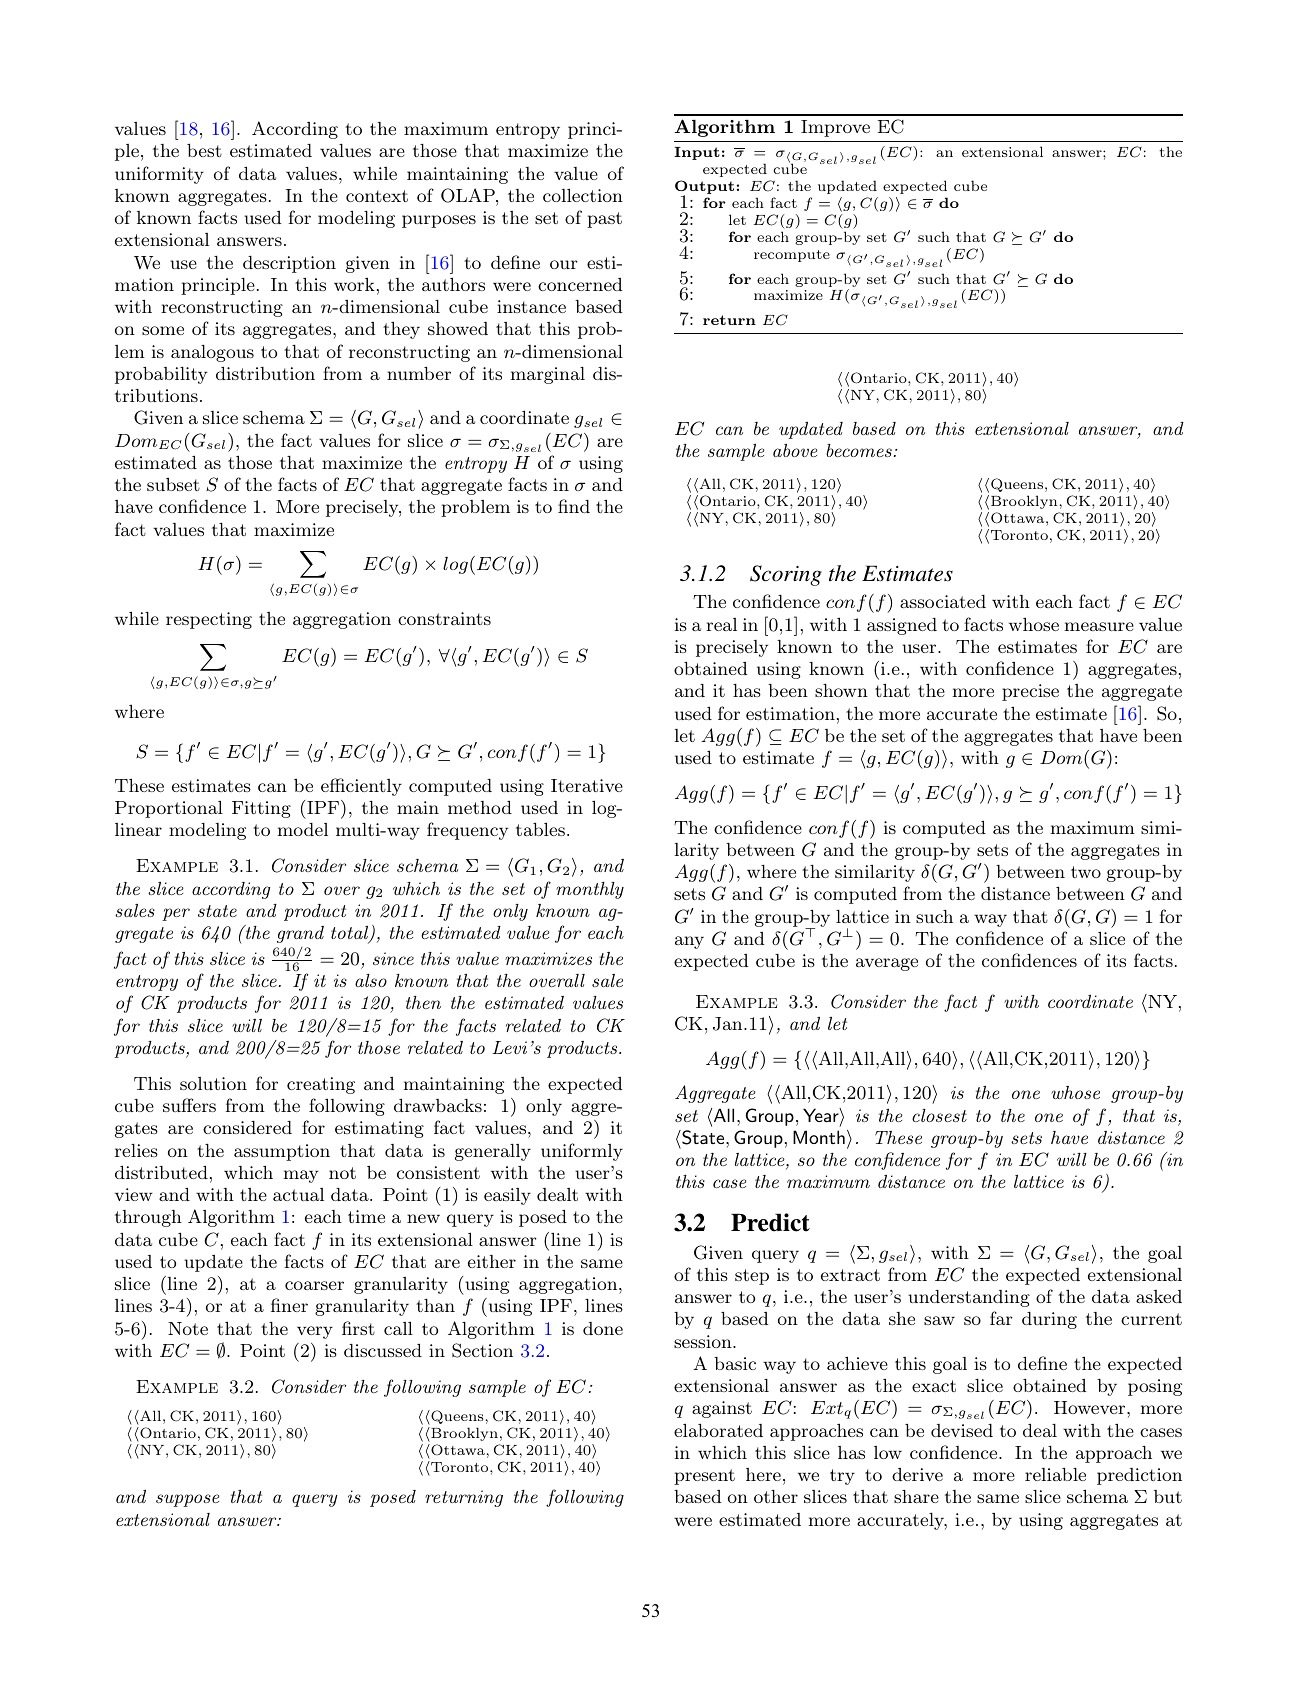 The width and height of the page is (1302, 1685). What do you see at coordinates (689, 942) in the page?
I see `any` at bounding box center [689, 942].
